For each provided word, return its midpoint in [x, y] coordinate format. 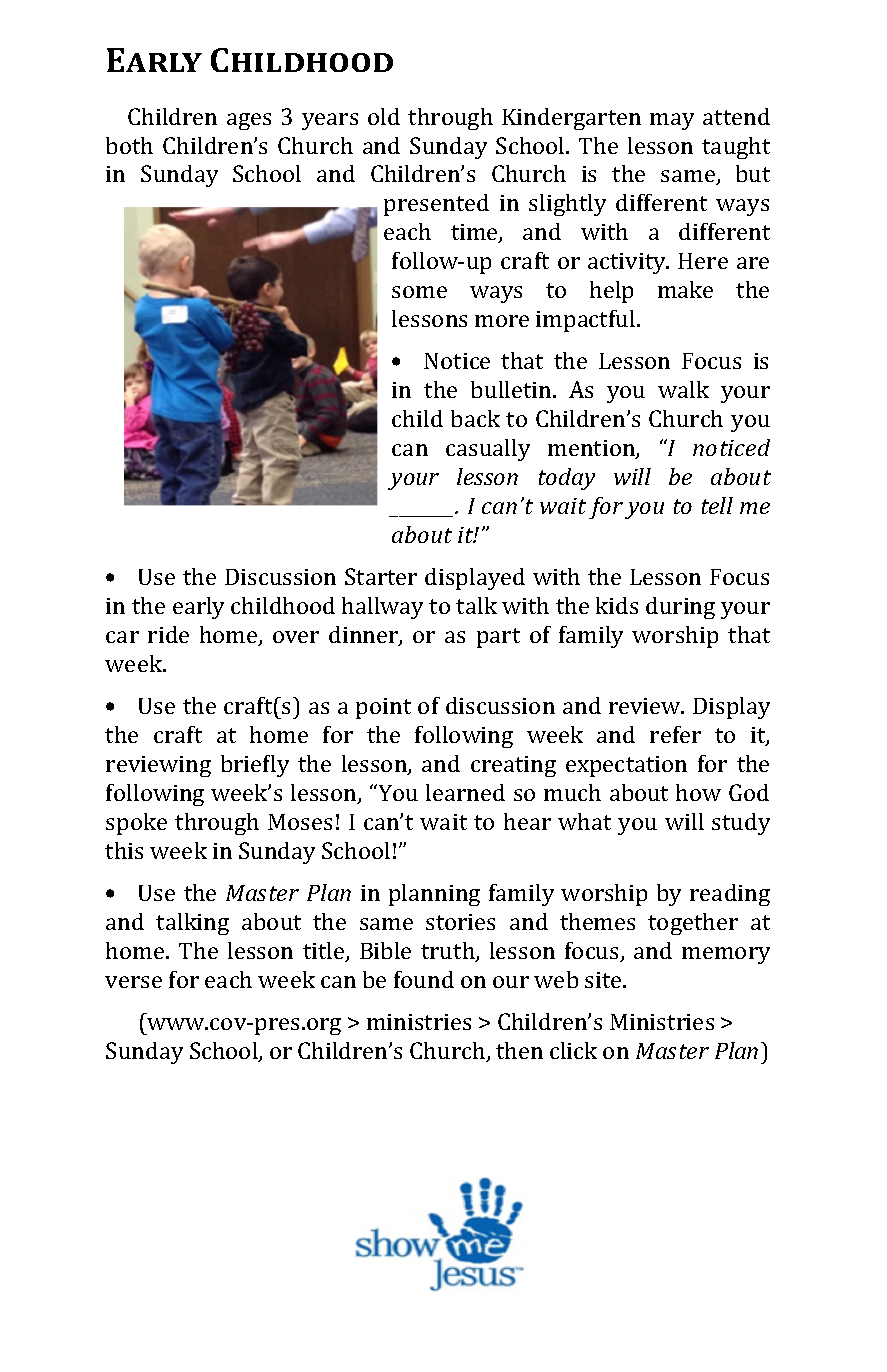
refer [675, 734]
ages [249, 121]
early [198, 608]
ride [168, 634]
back [475, 418]
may [672, 121]
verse [133, 982]
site [604, 980]
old [384, 116]
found [424, 979]
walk [683, 389]
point [383, 708]
